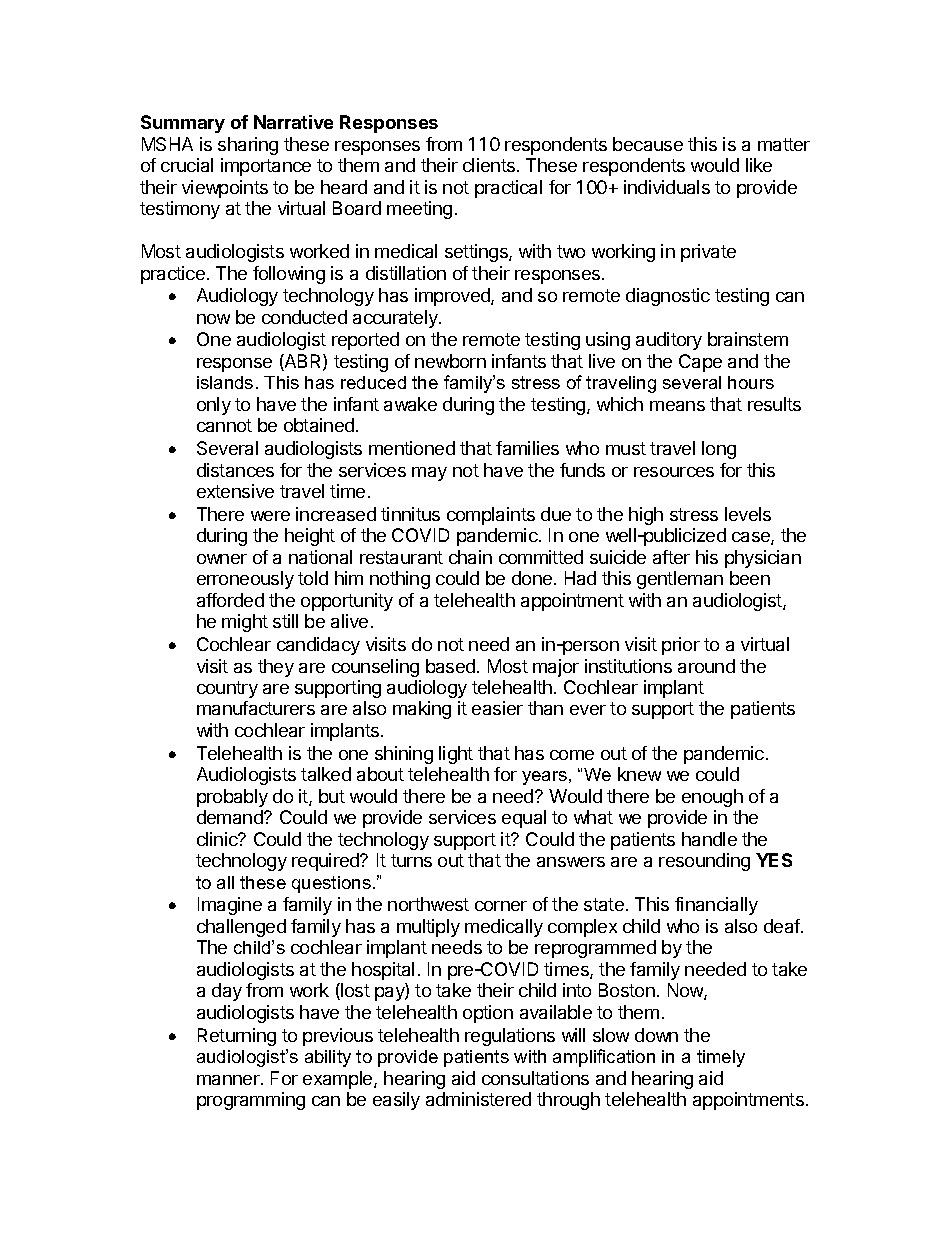  Describe the element at coordinates (680, 580) in the screenshot. I see `gentleman` at that location.
